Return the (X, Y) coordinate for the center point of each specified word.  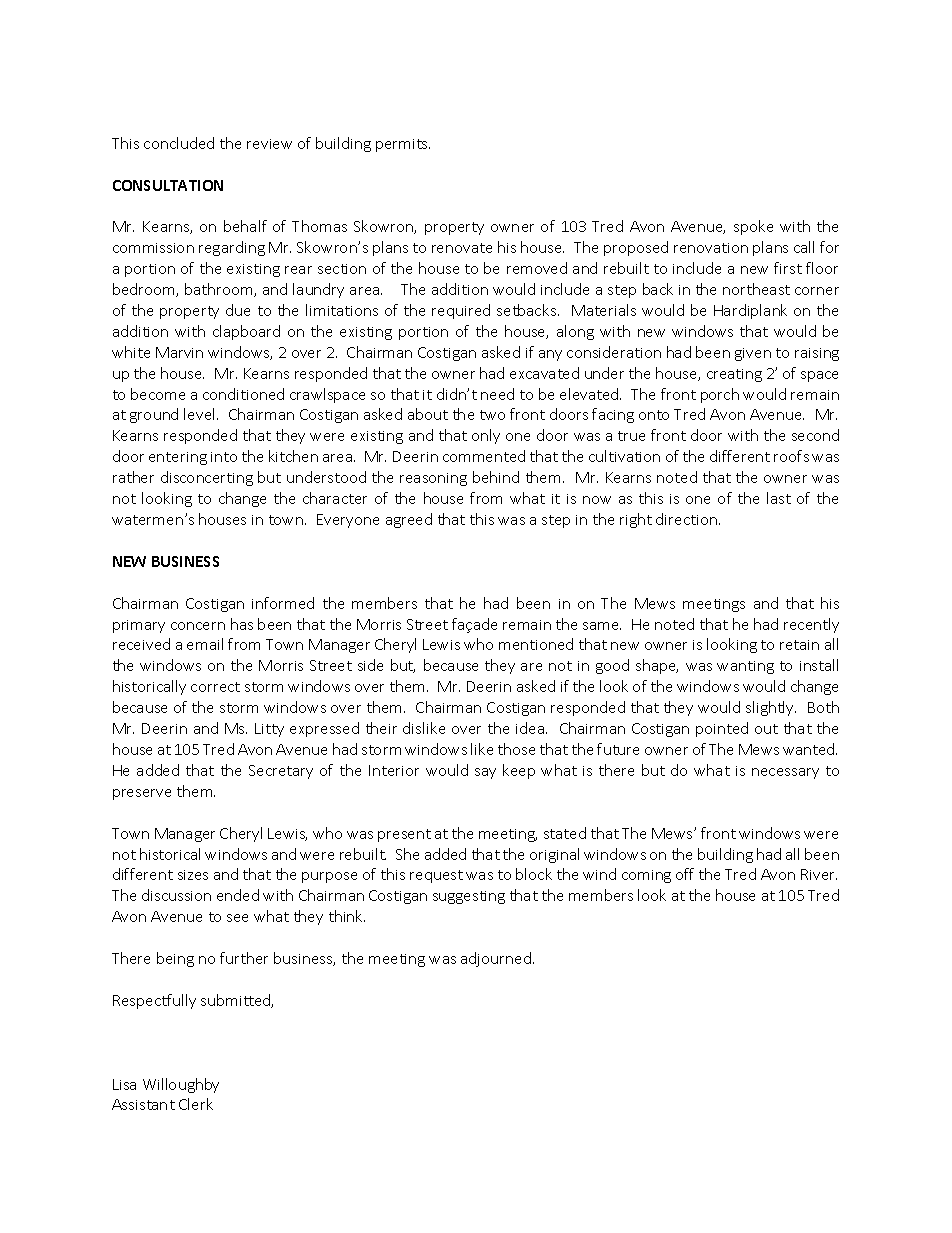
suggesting (469, 897)
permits (403, 145)
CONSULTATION (168, 185)
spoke (753, 227)
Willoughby (181, 1085)
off (685, 874)
